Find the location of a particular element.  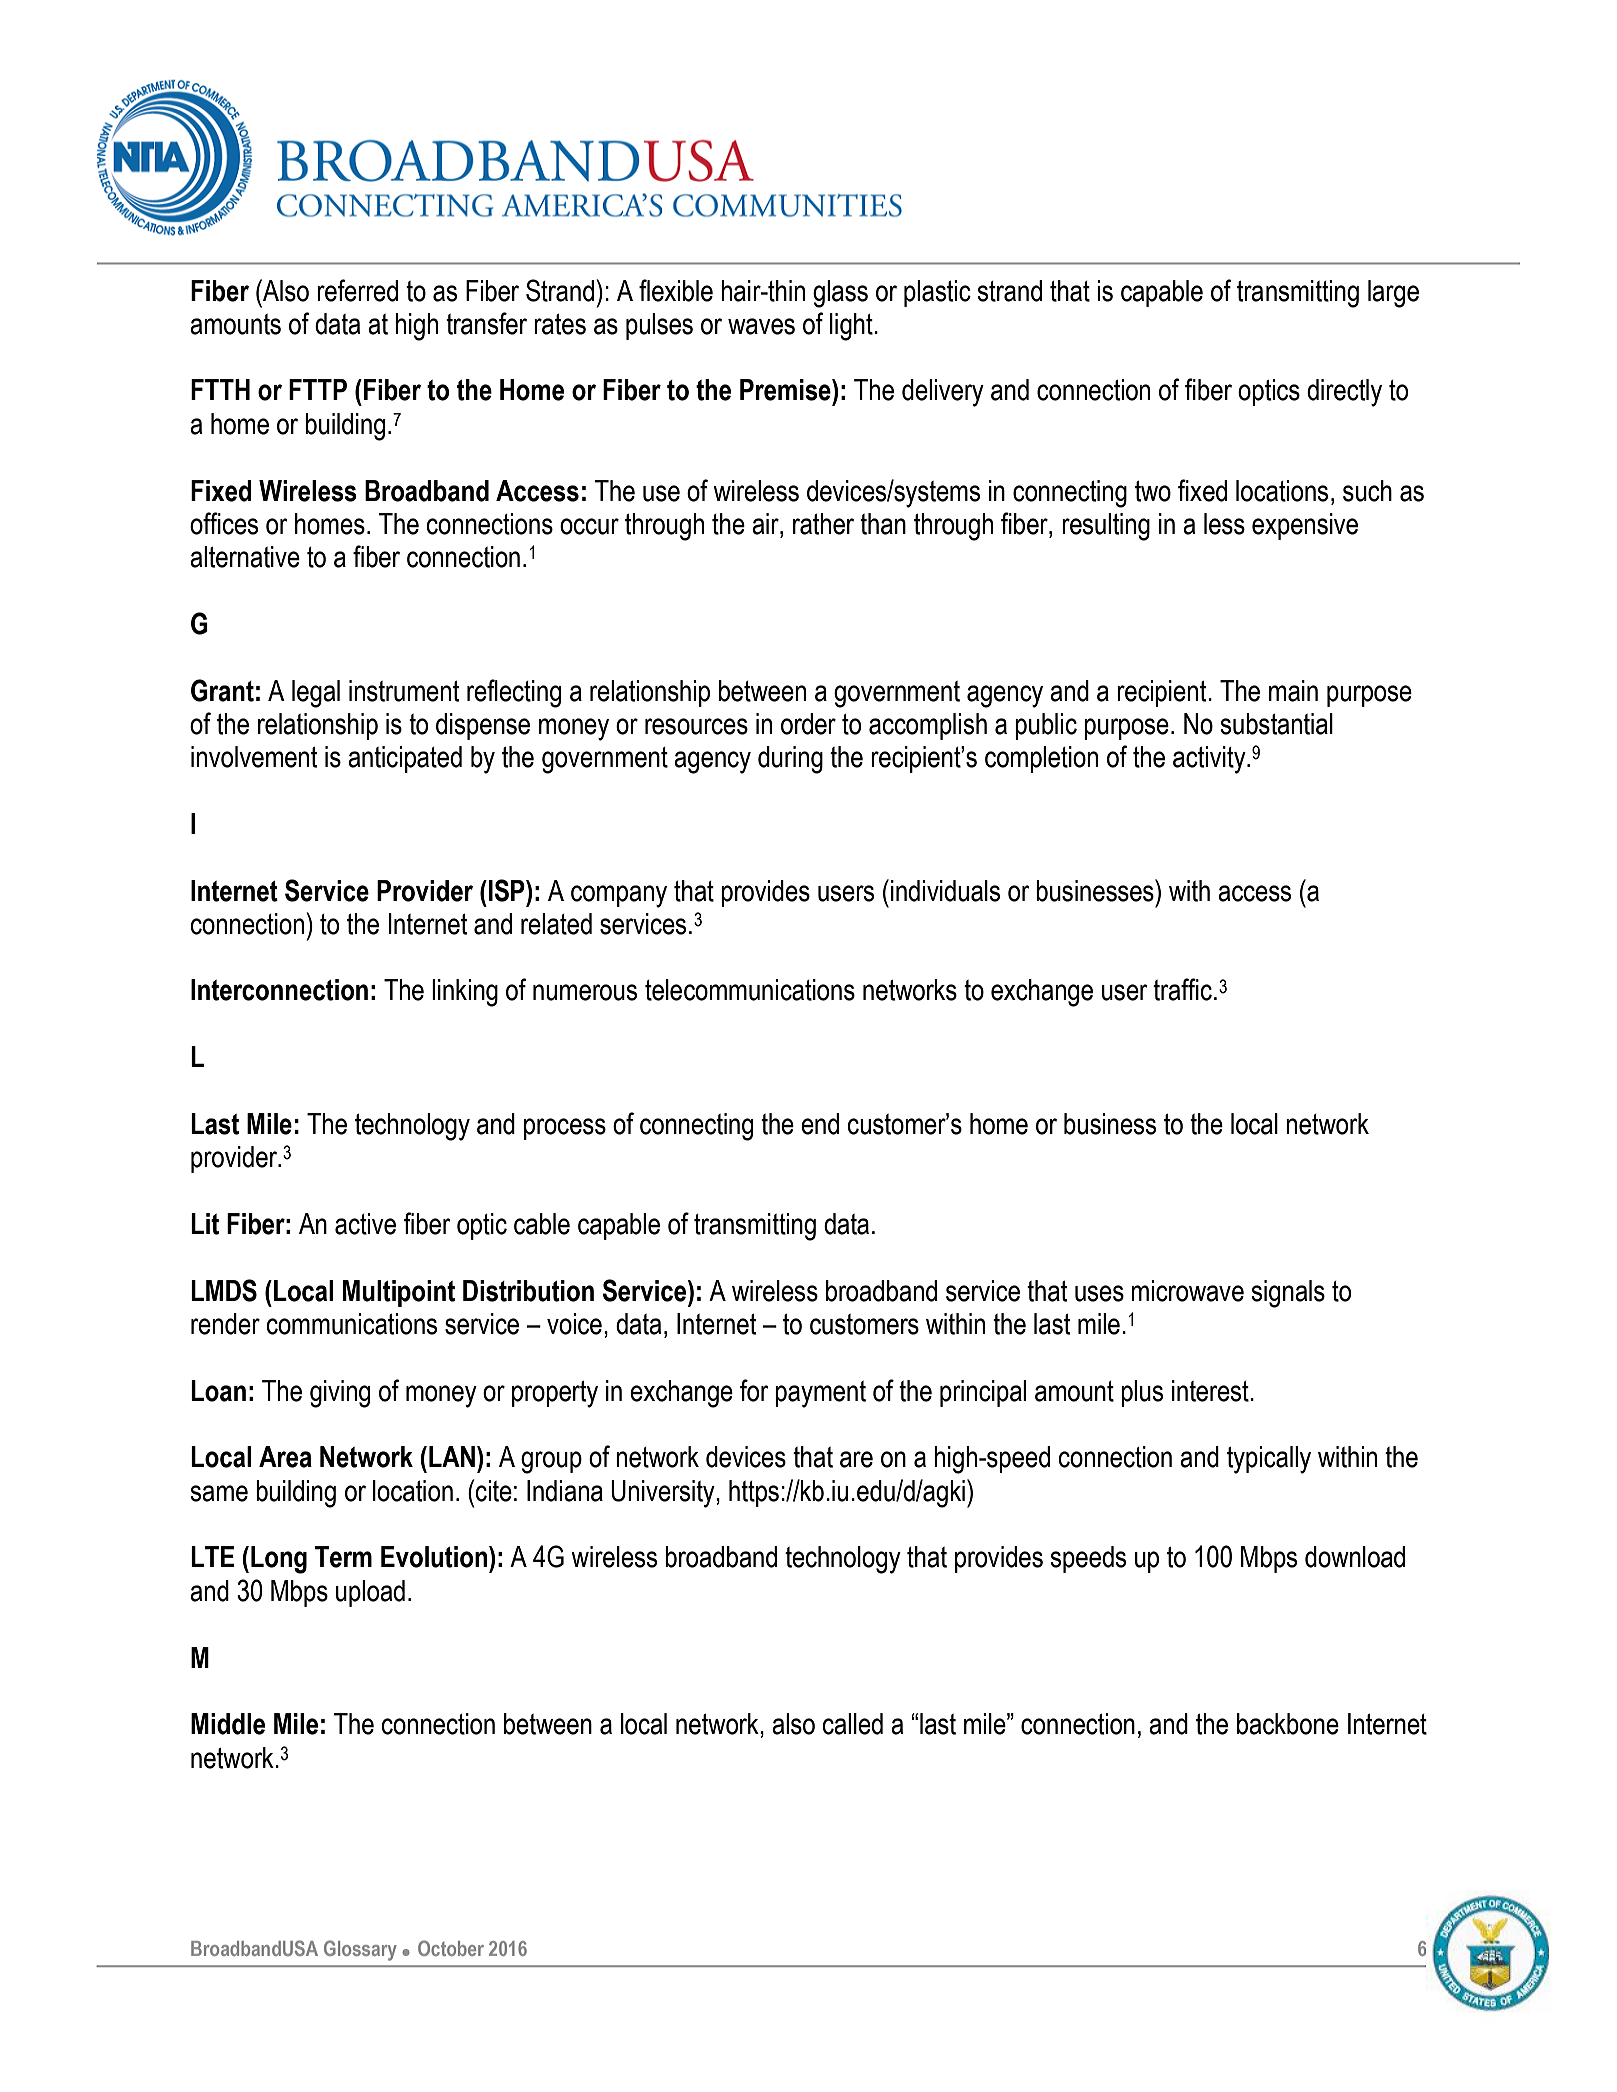

Glossary is located at coordinates (360, 1950).
